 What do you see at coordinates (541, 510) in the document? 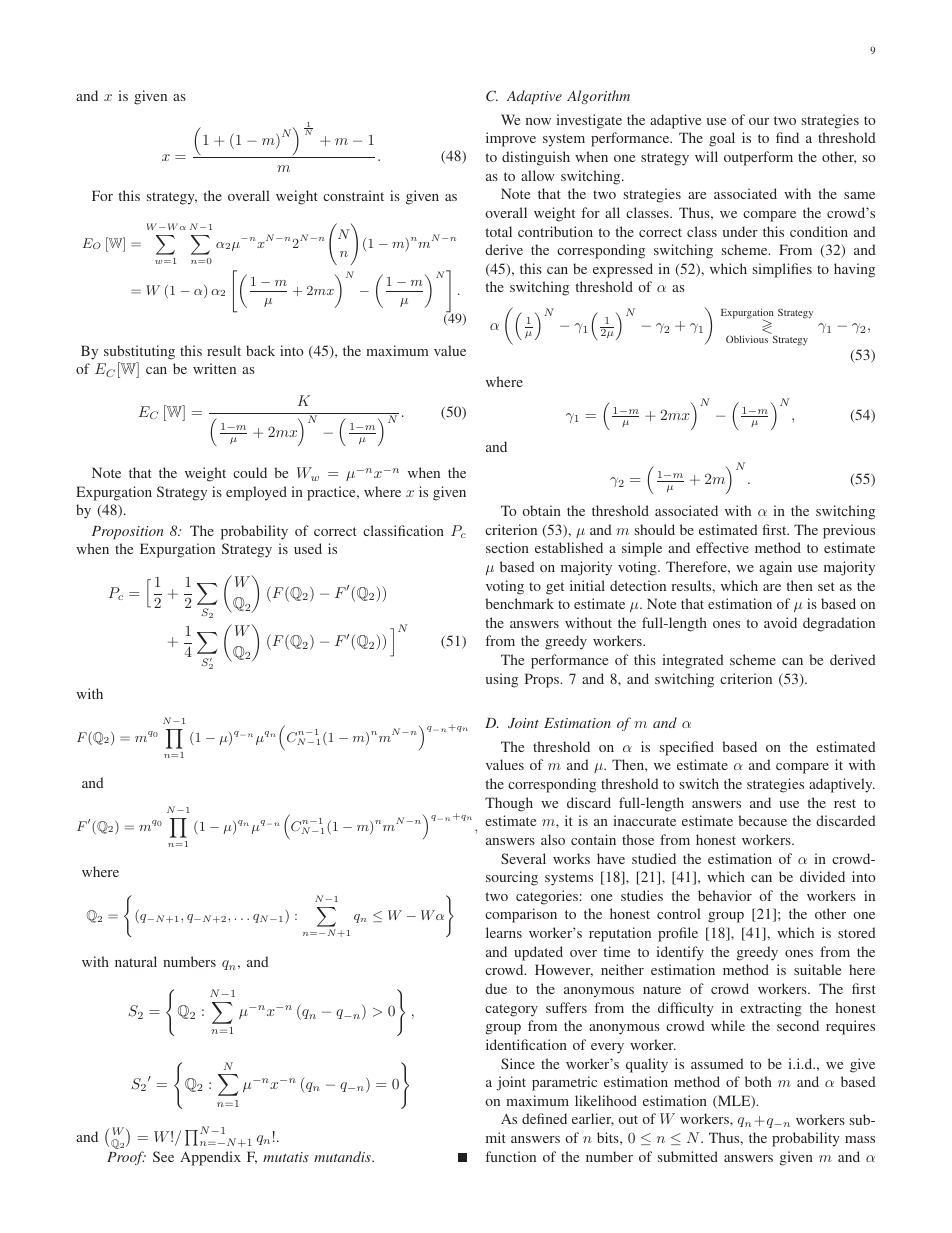
I see `obtain` at bounding box center [541, 510].
